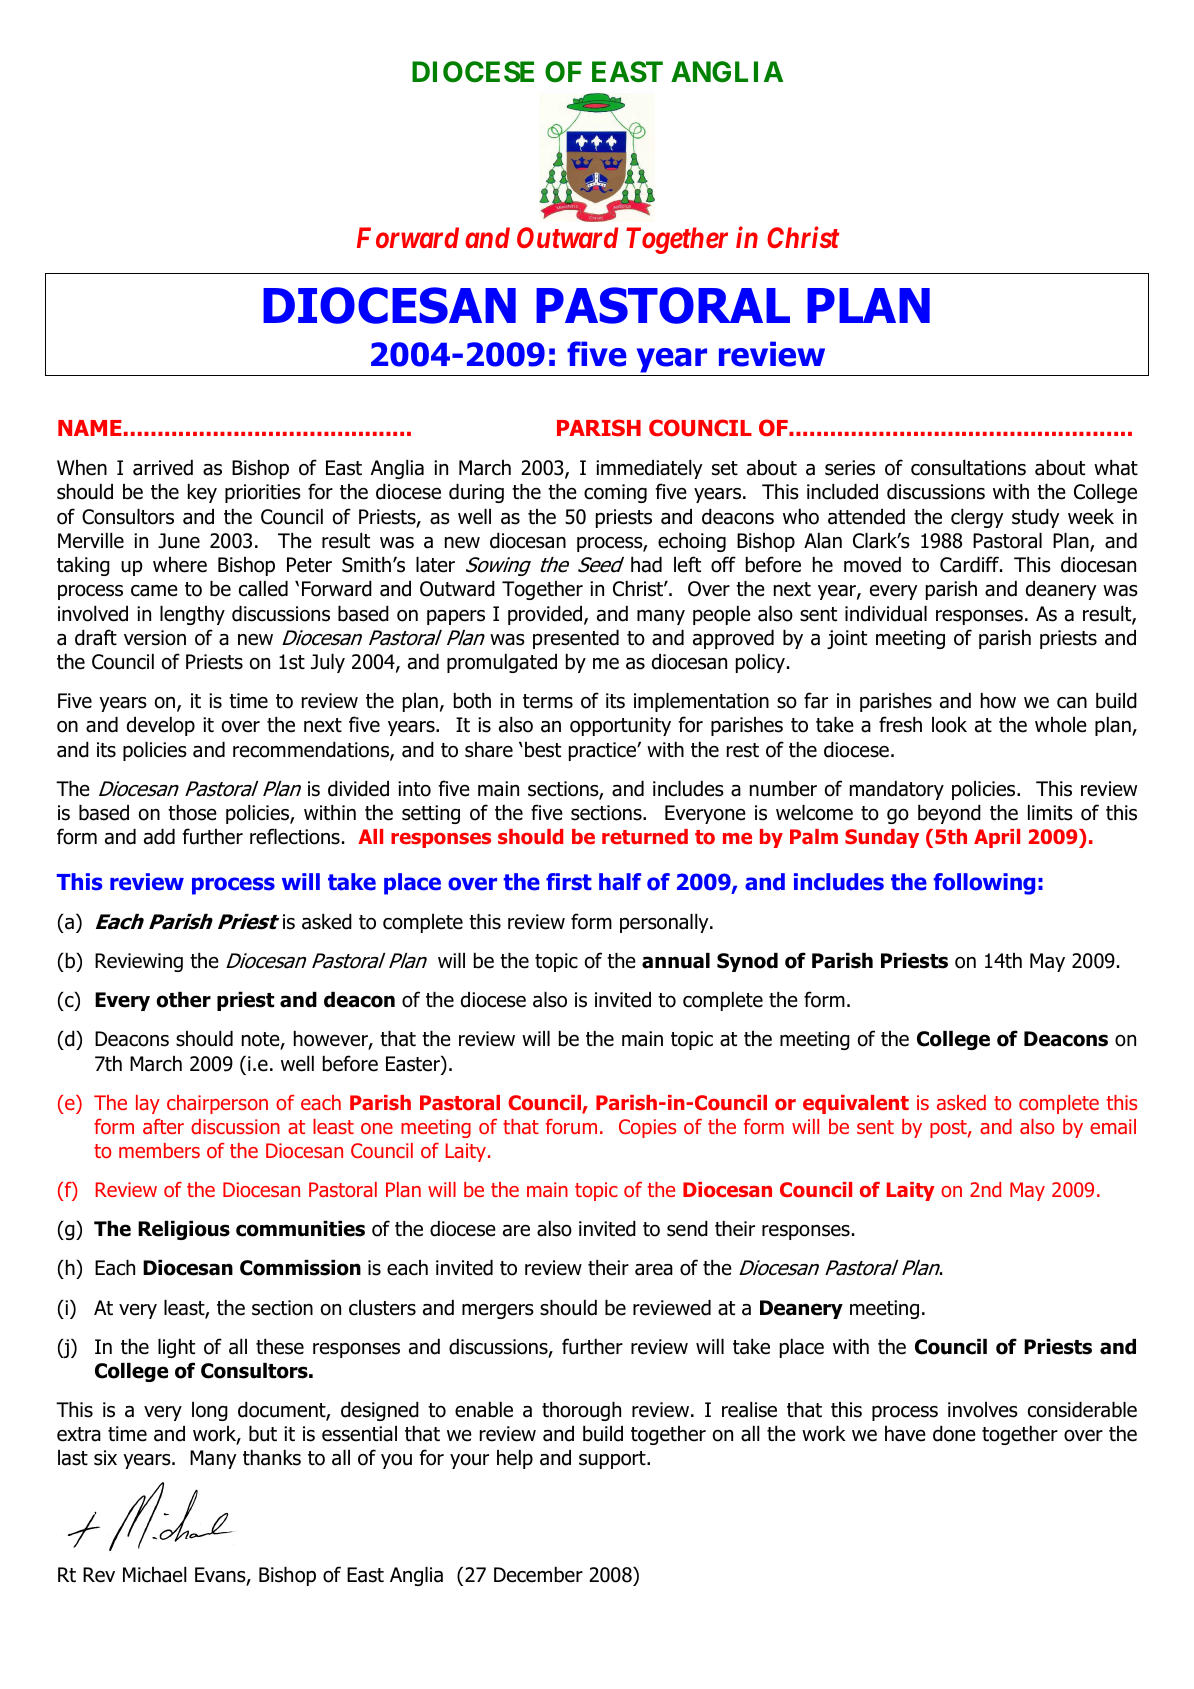 This page has width=1194, height=1689. I want to click on immediately, so click(649, 469).
